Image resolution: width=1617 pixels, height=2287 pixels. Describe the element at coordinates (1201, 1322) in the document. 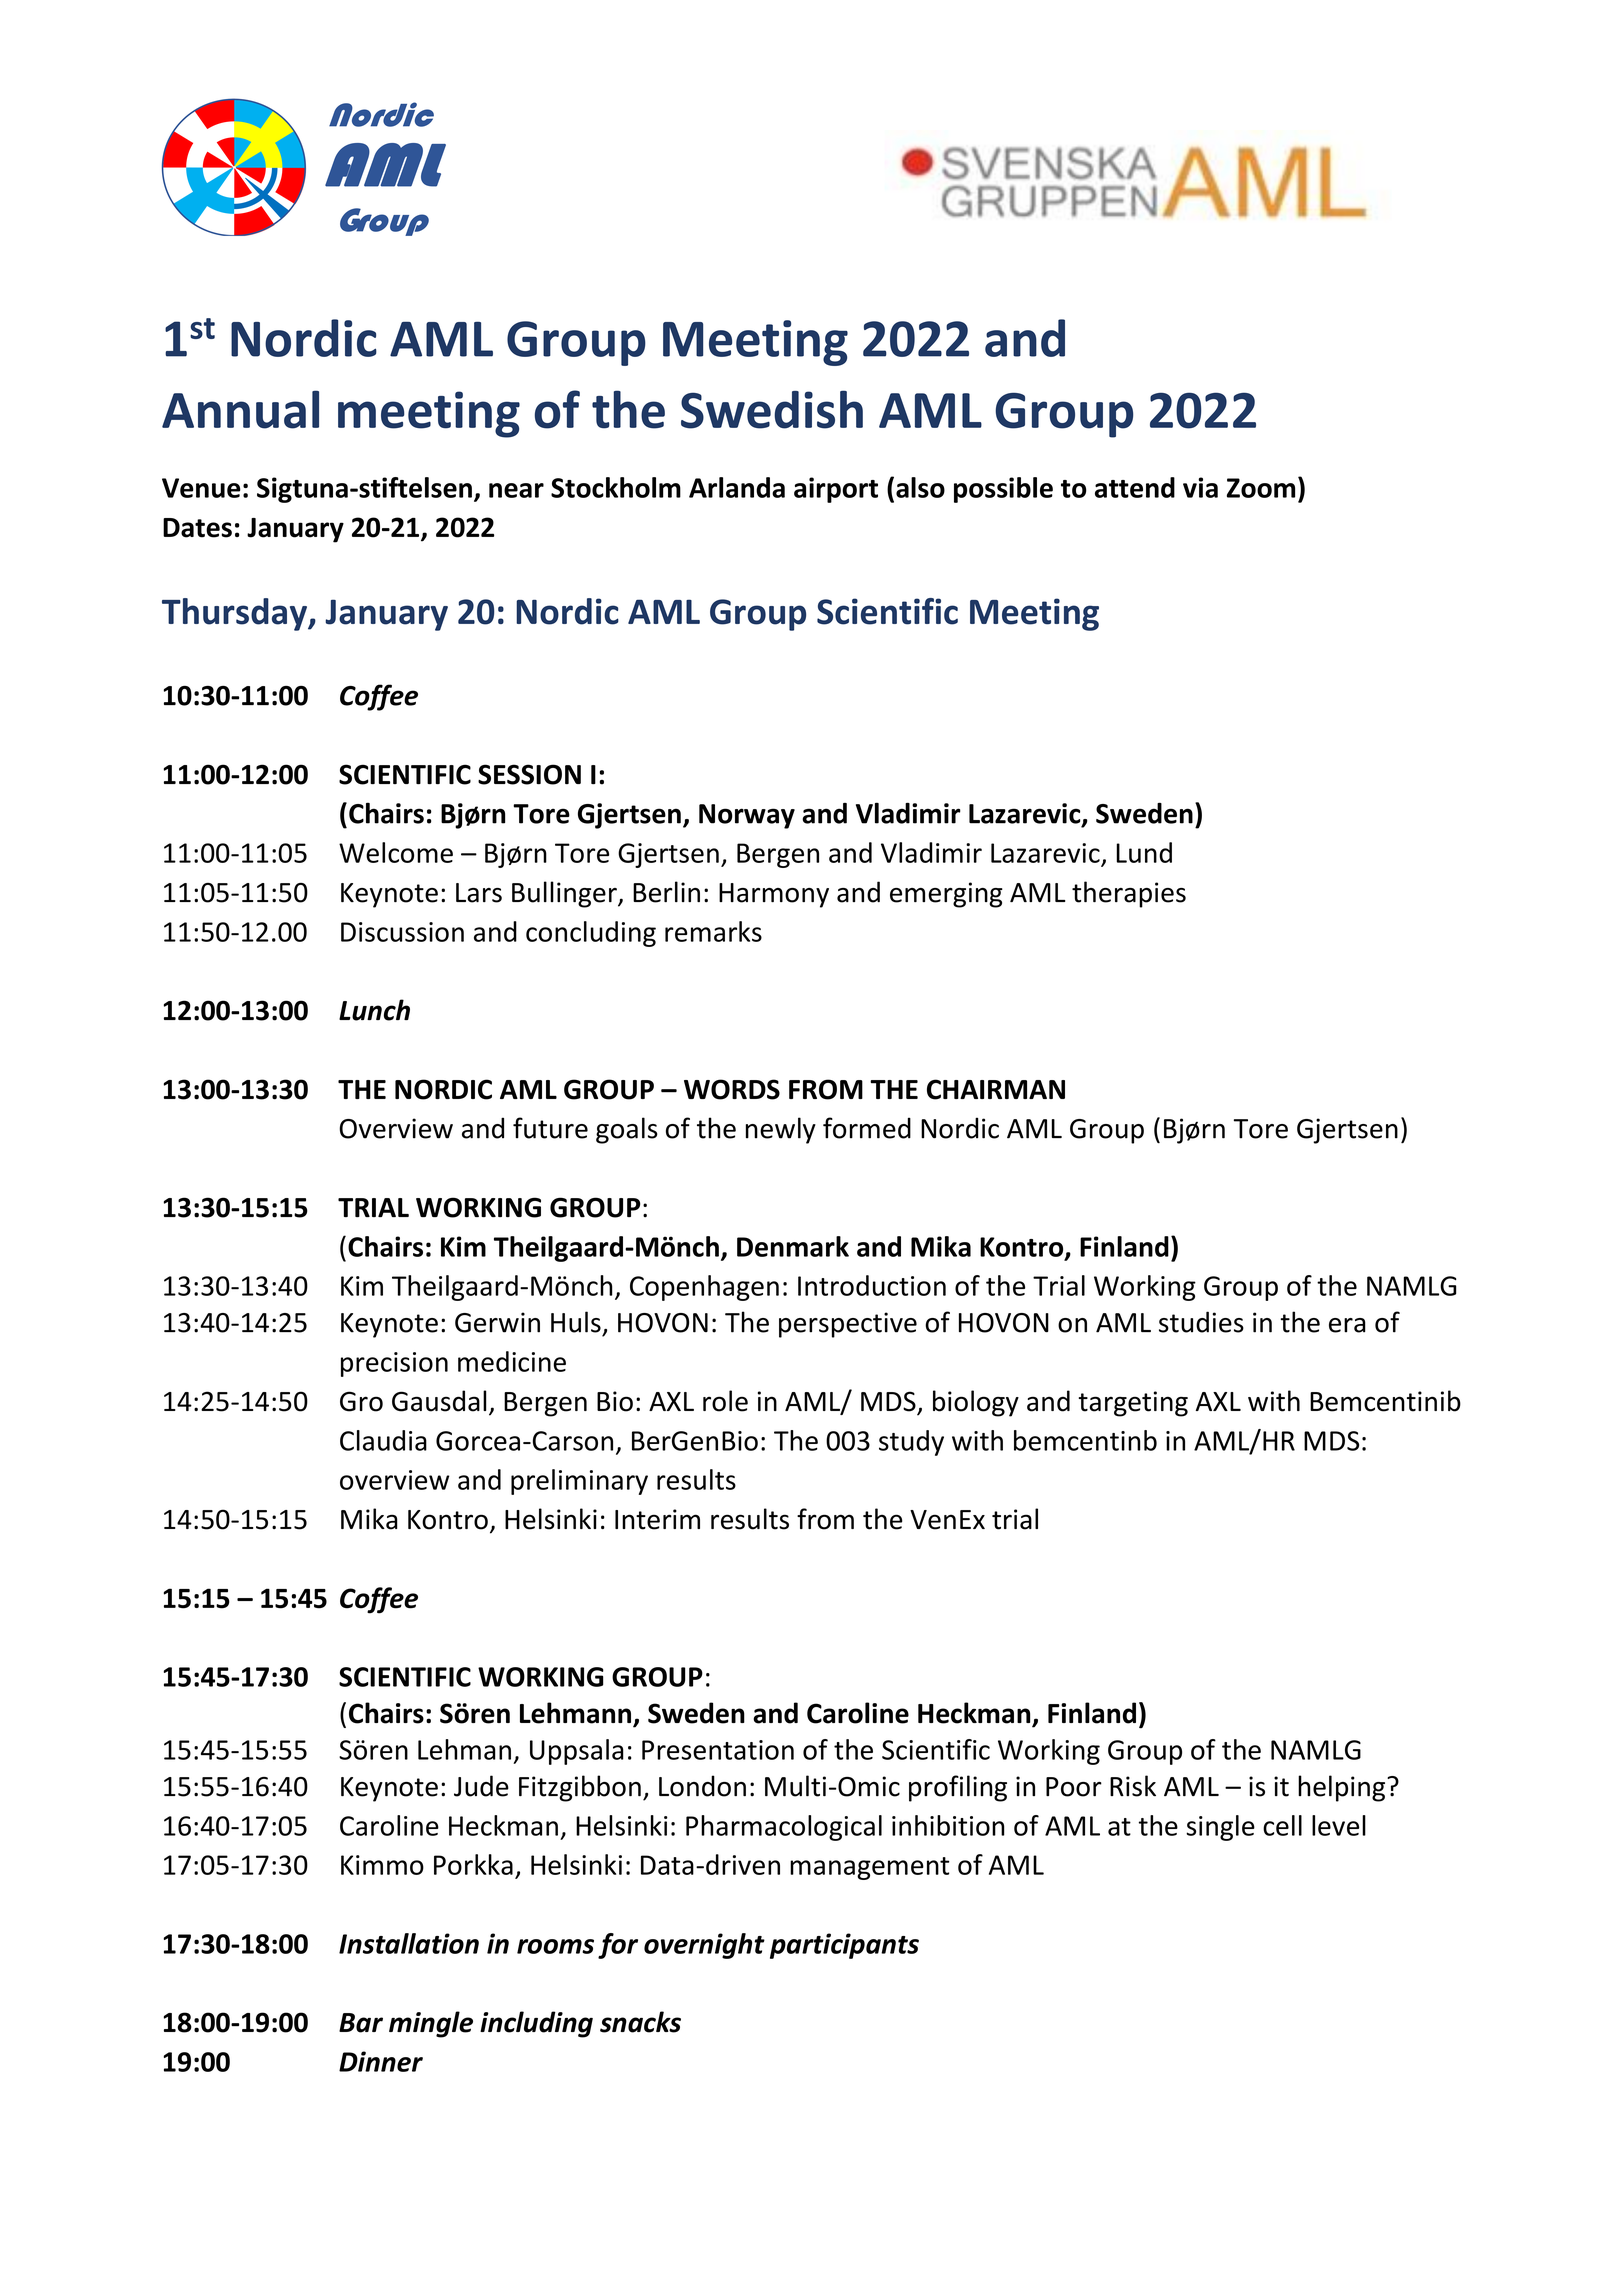

I see `studies` at that location.
